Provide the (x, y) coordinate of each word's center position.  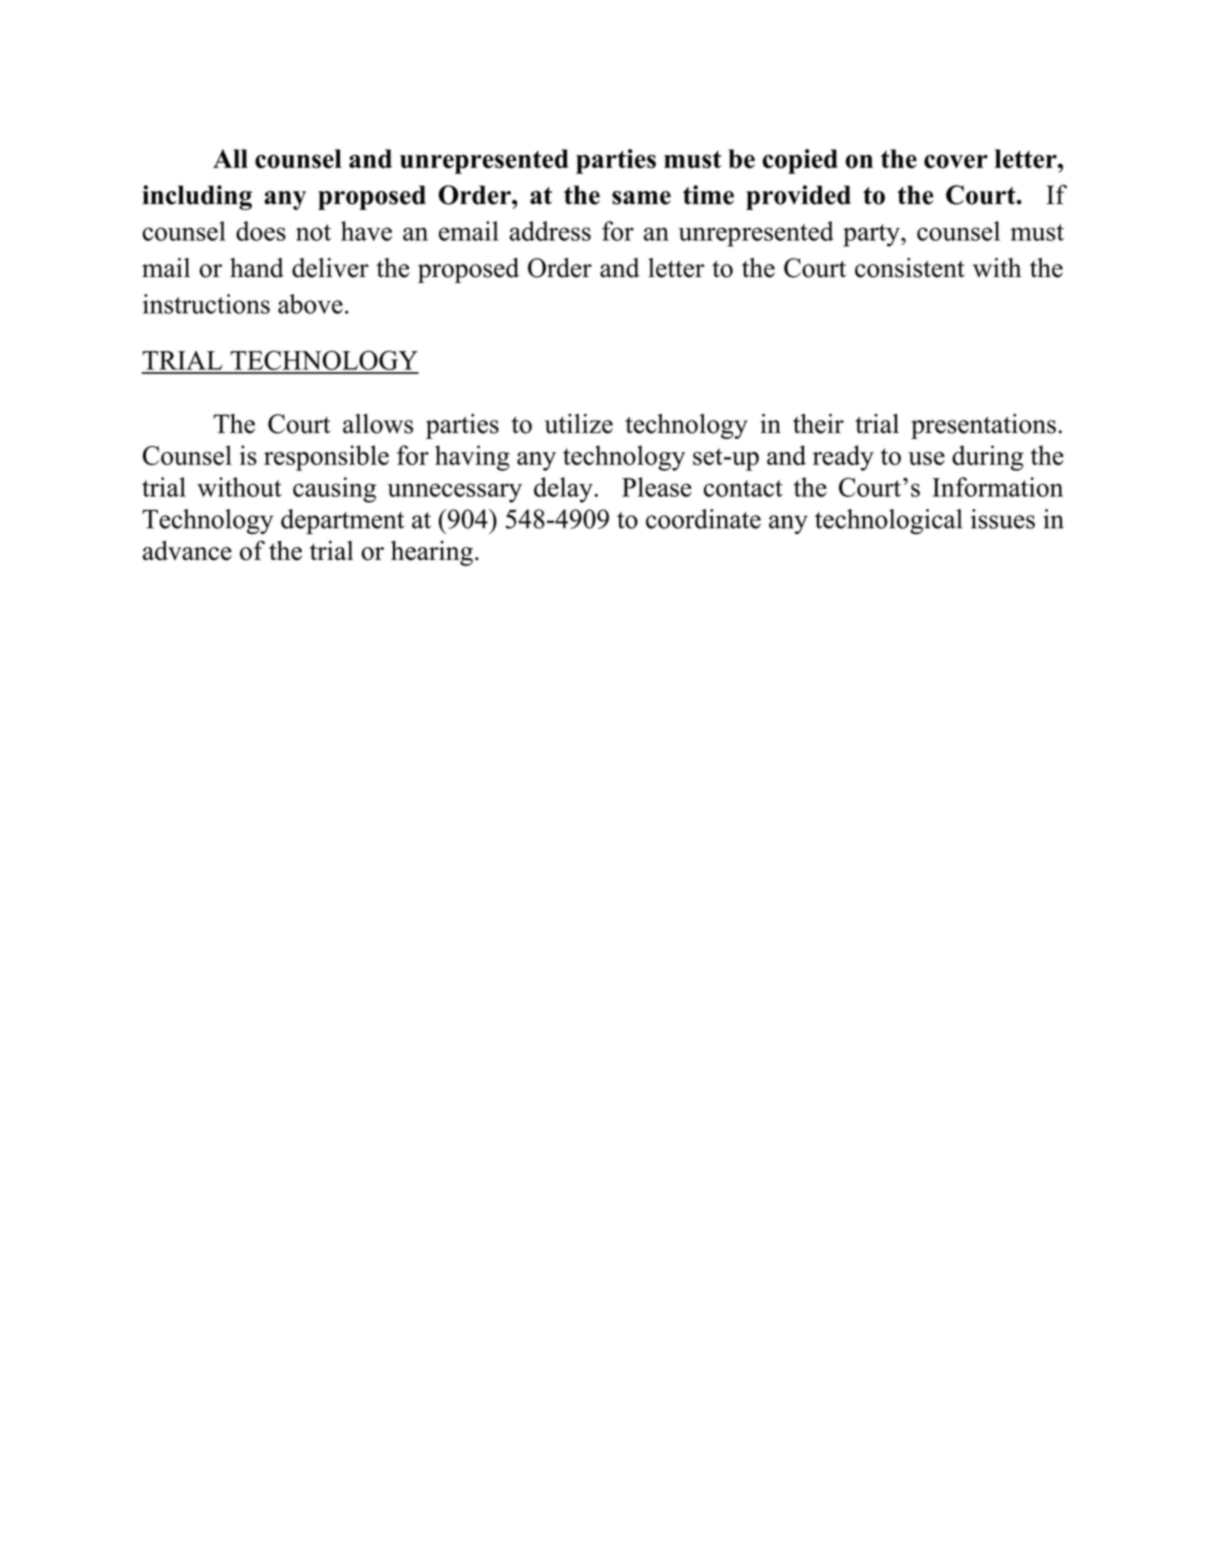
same (641, 198)
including (197, 197)
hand (257, 268)
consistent (910, 268)
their (818, 424)
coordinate (703, 519)
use (926, 458)
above (310, 304)
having (472, 458)
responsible (326, 458)
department (342, 521)
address (550, 231)
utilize (579, 424)
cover (956, 161)
